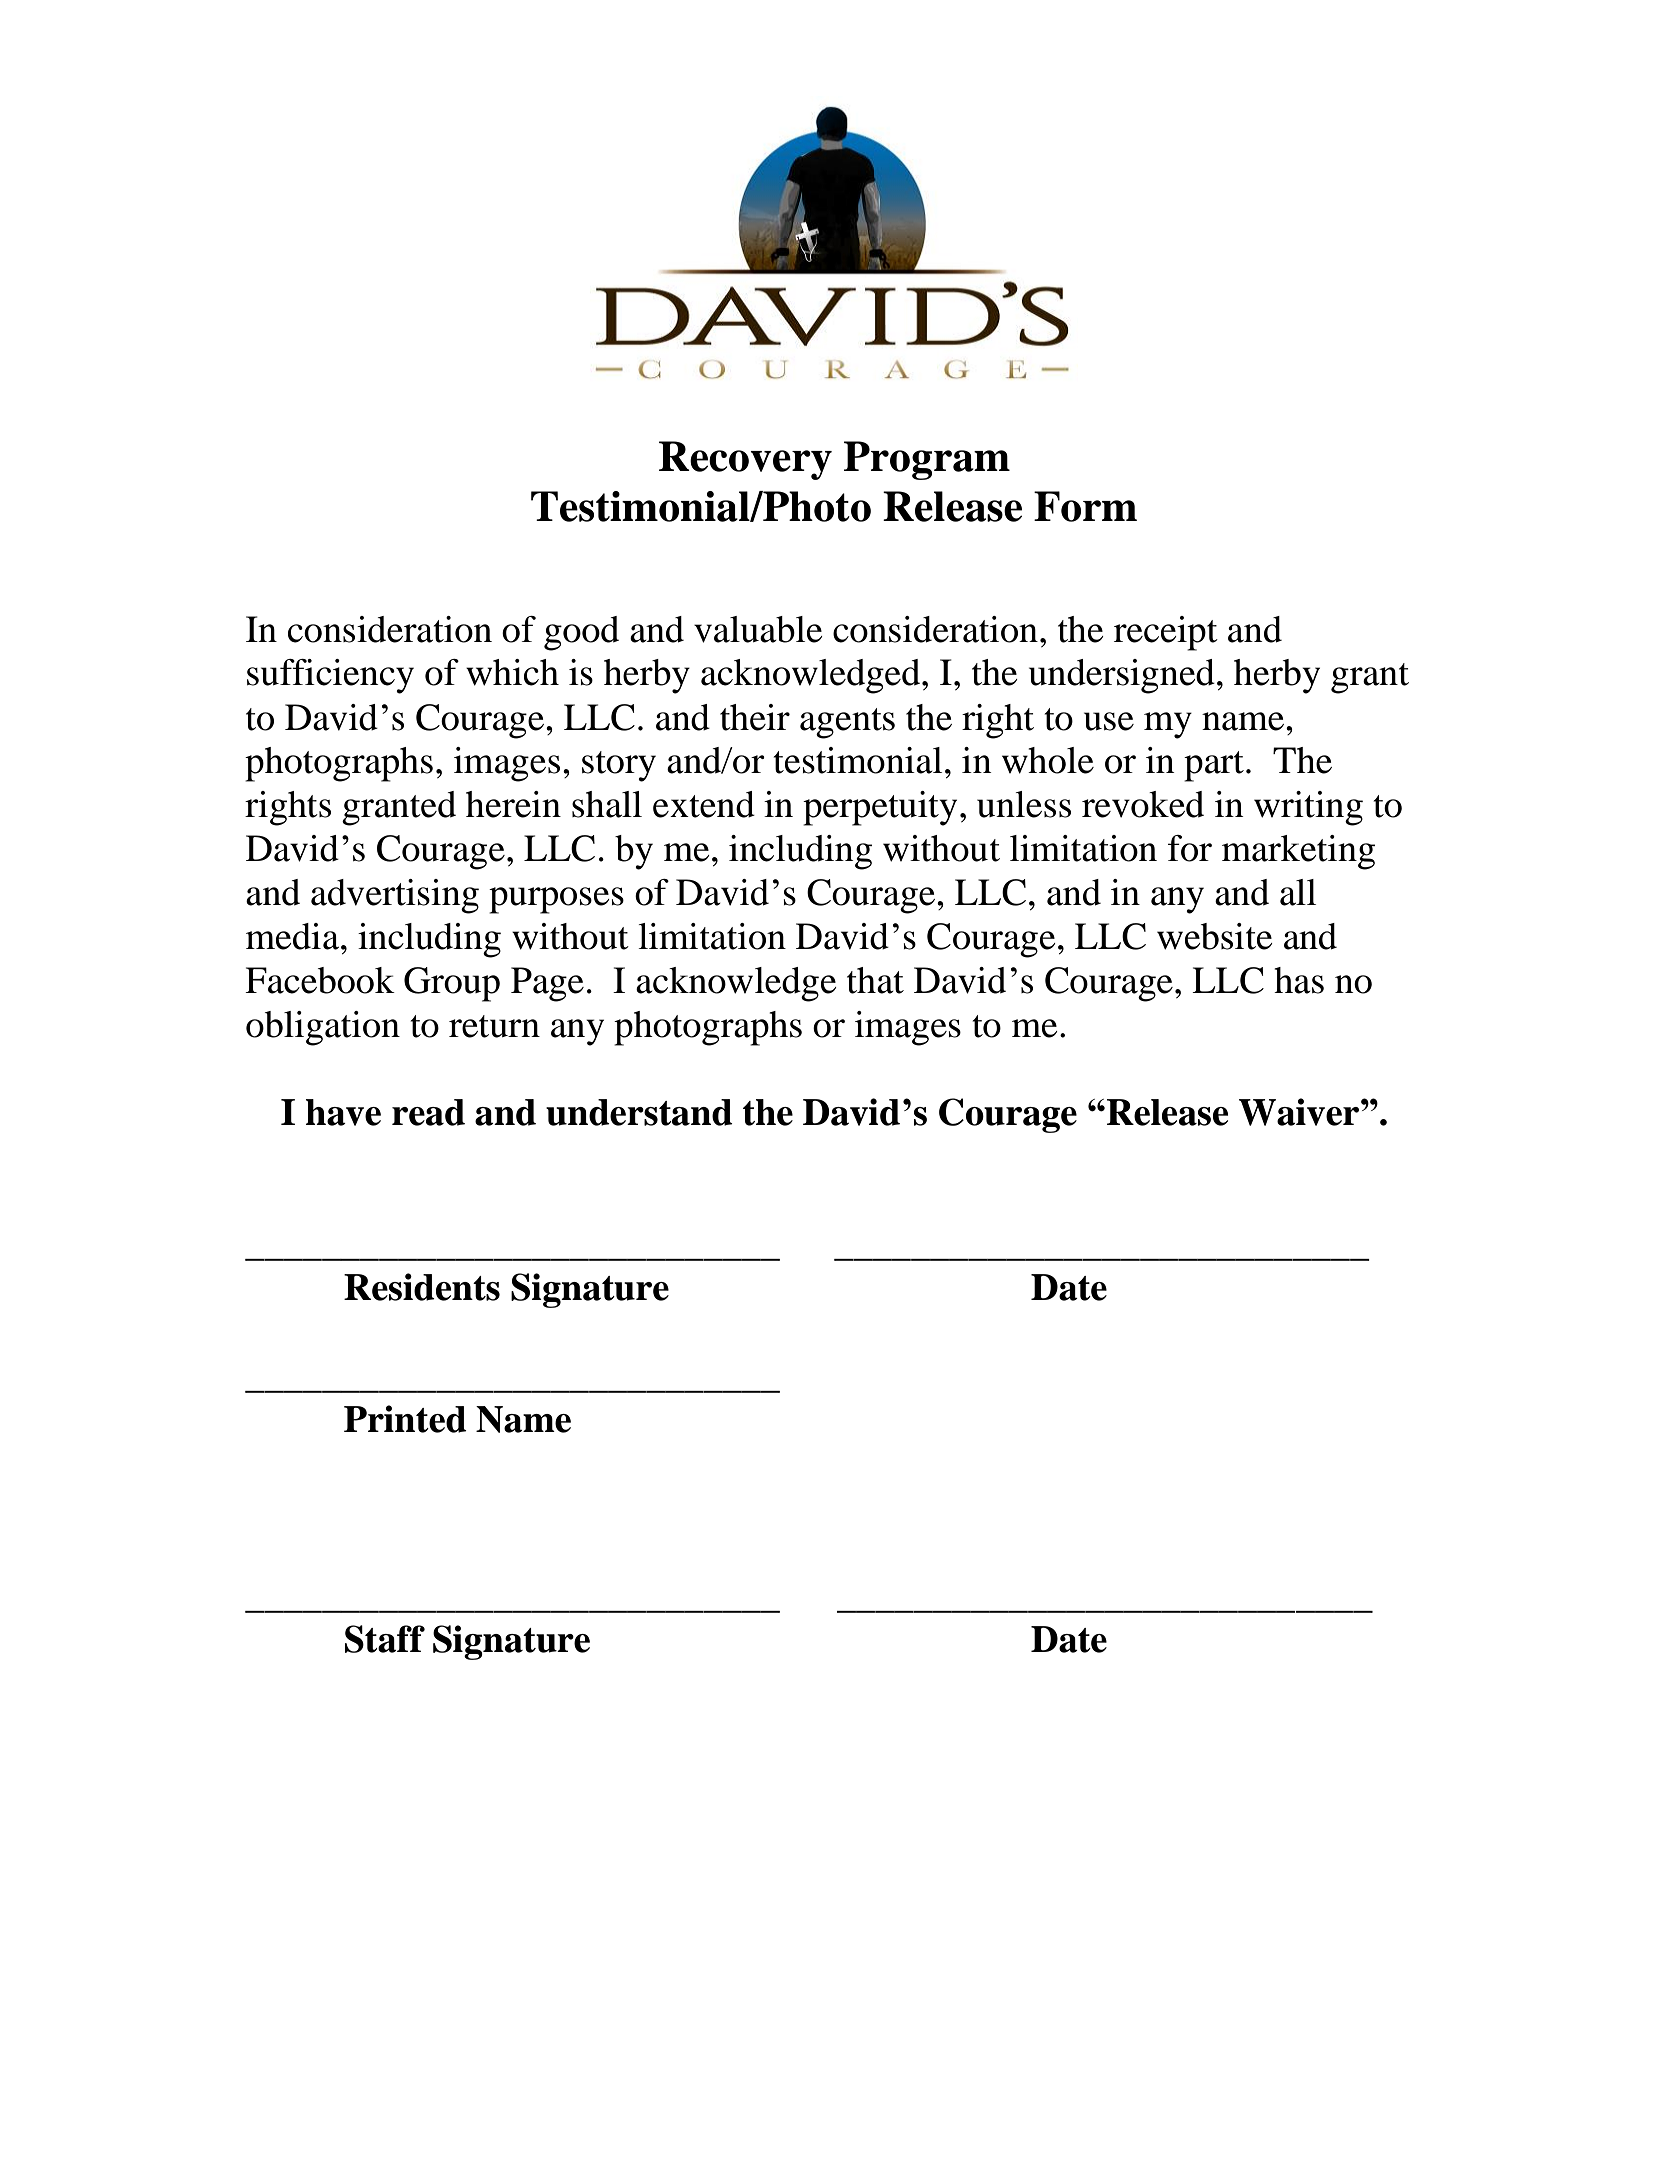 The image size is (1669, 2160). What do you see at coordinates (1214, 766) in the screenshot?
I see `part` at bounding box center [1214, 766].
